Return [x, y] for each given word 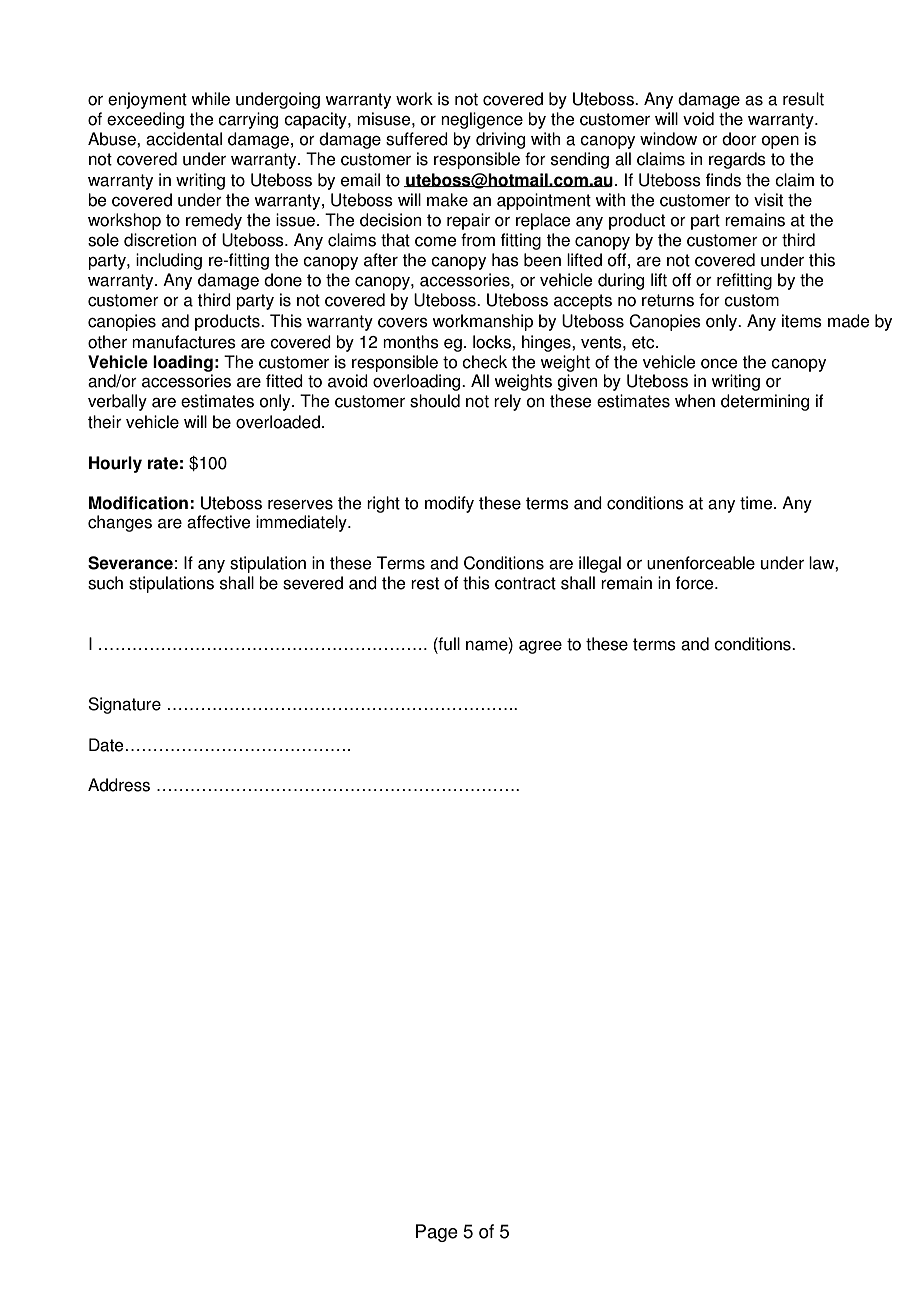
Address [119, 785]
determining [765, 402]
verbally [117, 402]
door [739, 139]
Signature [124, 705]
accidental [184, 139]
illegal [600, 564]
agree [540, 647]
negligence [482, 120]
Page [437, 1233]
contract [525, 583]
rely [507, 402]
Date [106, 745]
